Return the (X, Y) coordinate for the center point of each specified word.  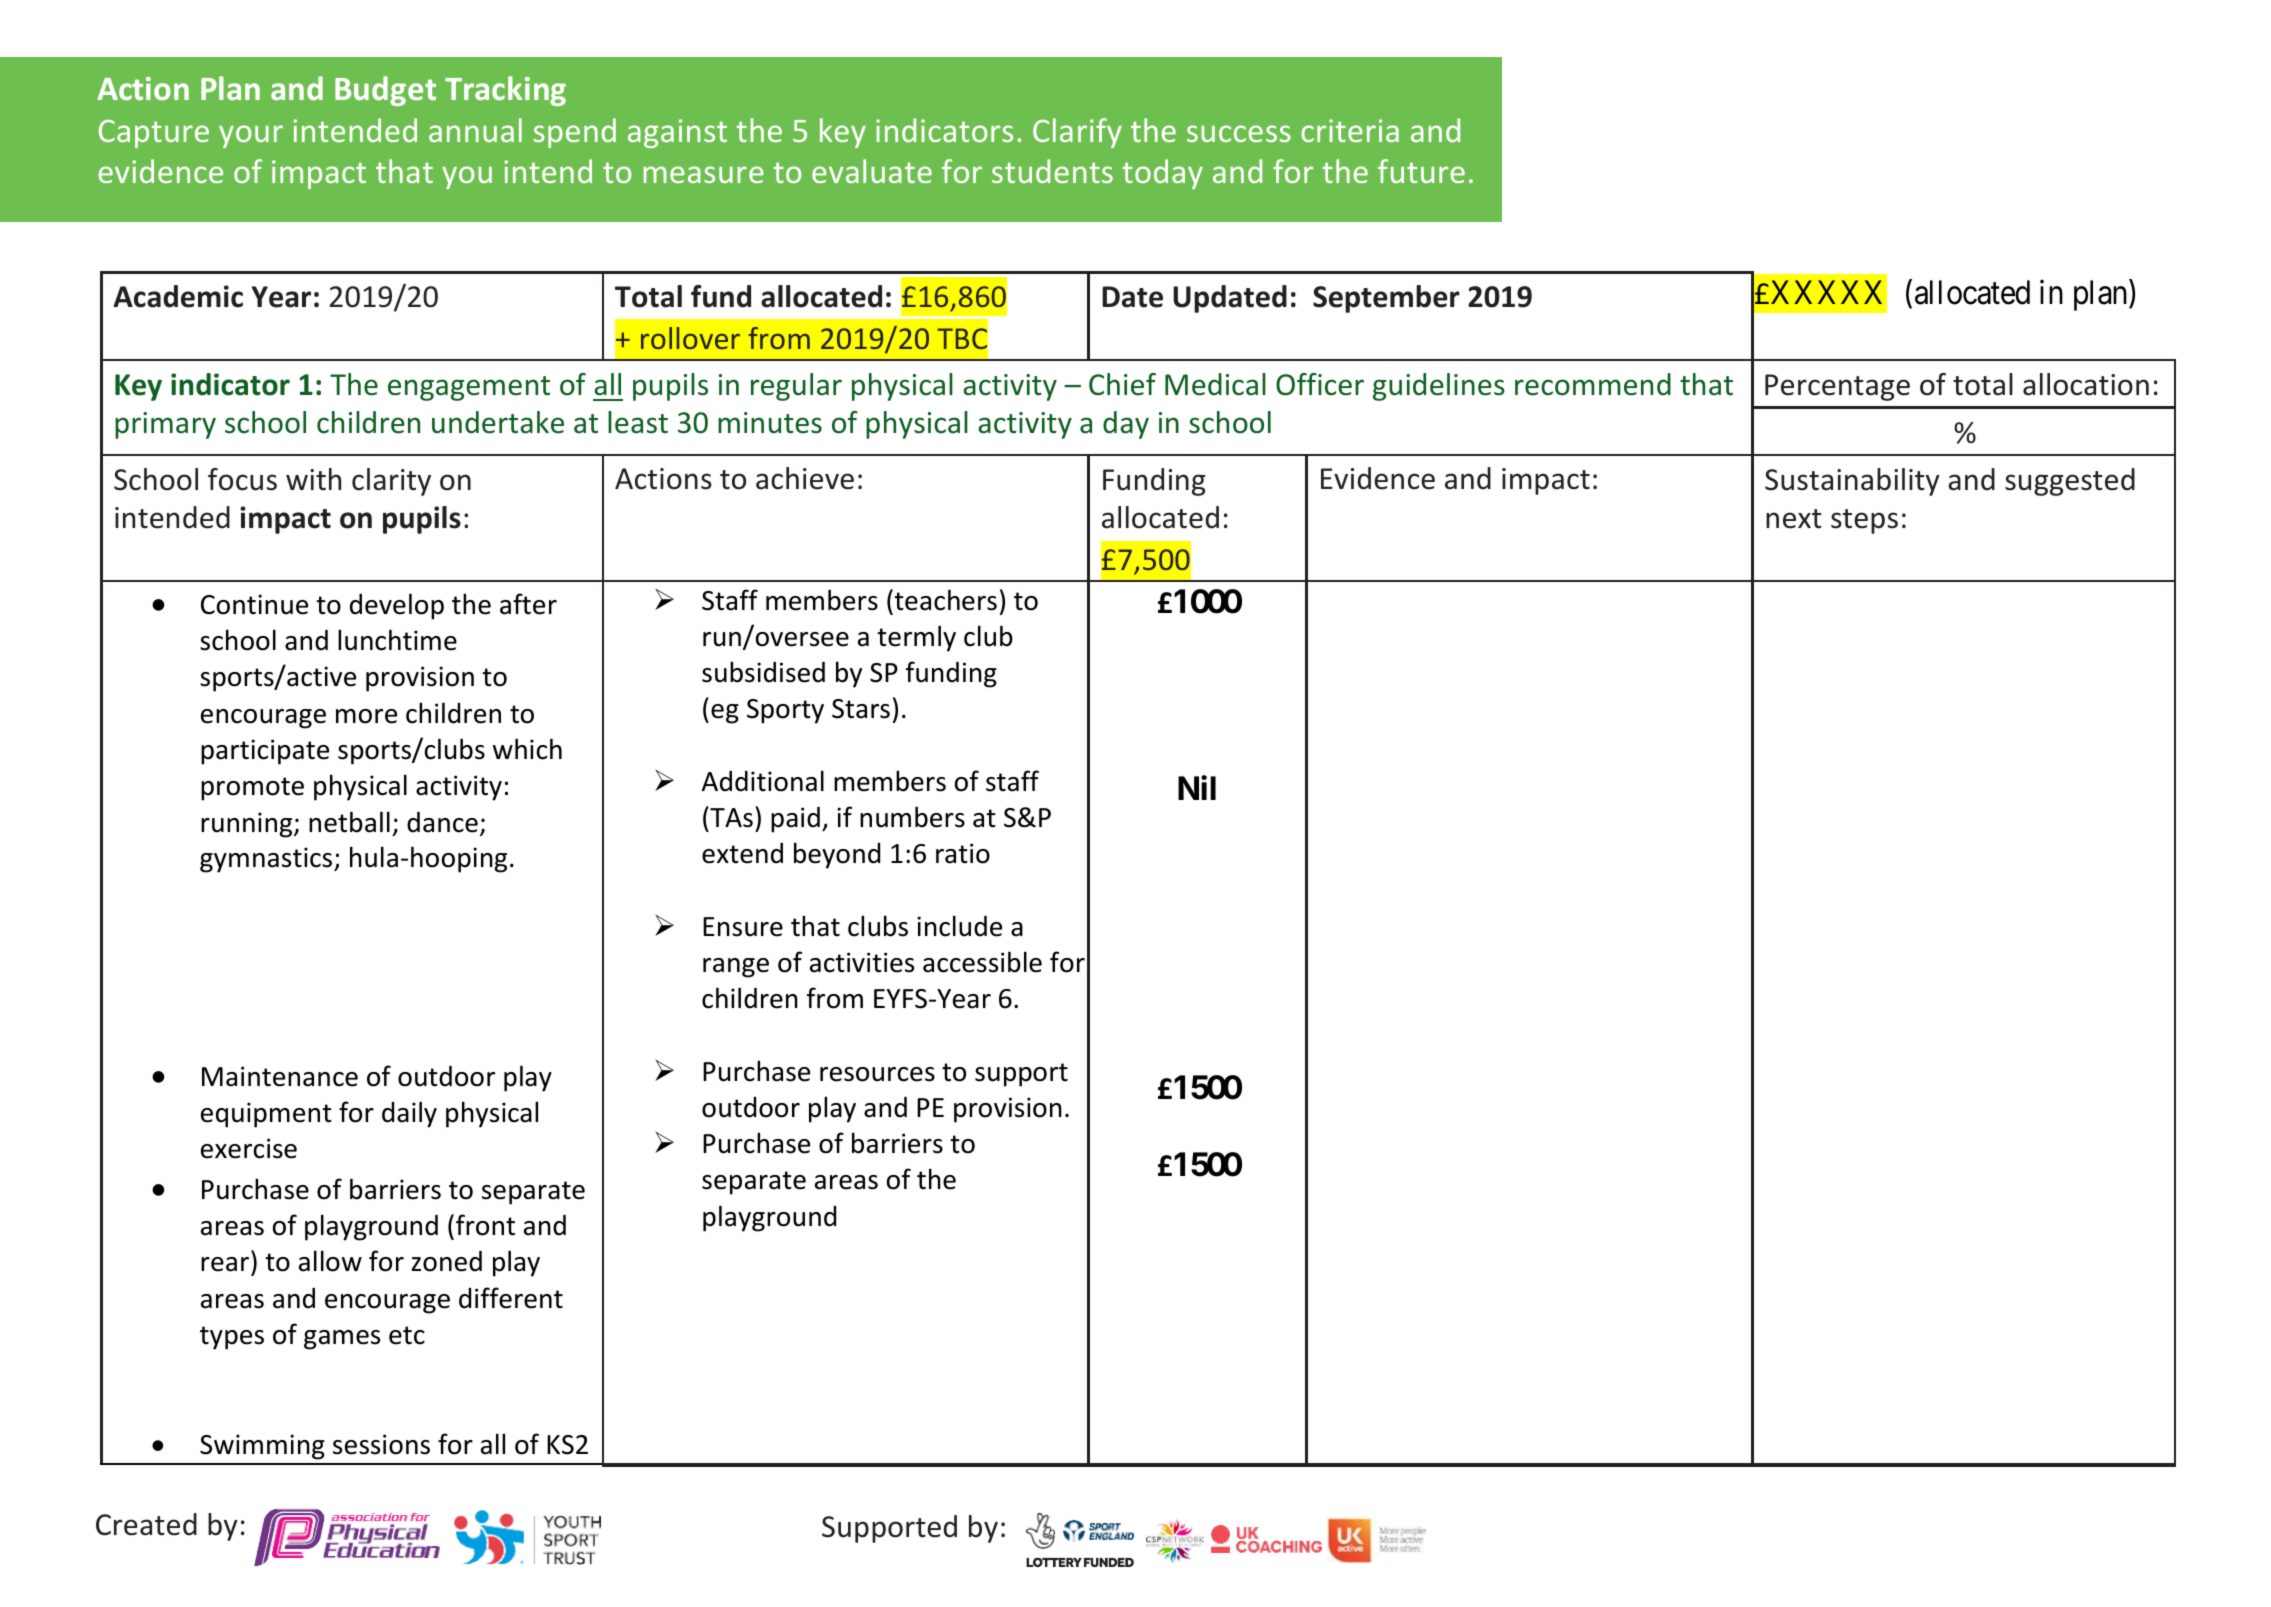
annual (475, 130)
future (1421, 171)
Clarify (1077, 133)
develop (397, 606)
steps (1864, 521)
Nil (1197, 788)
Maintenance (280, 1076)
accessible (982, 962)
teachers (944, 600)
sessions (381, 1444)
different (511, 1298)
